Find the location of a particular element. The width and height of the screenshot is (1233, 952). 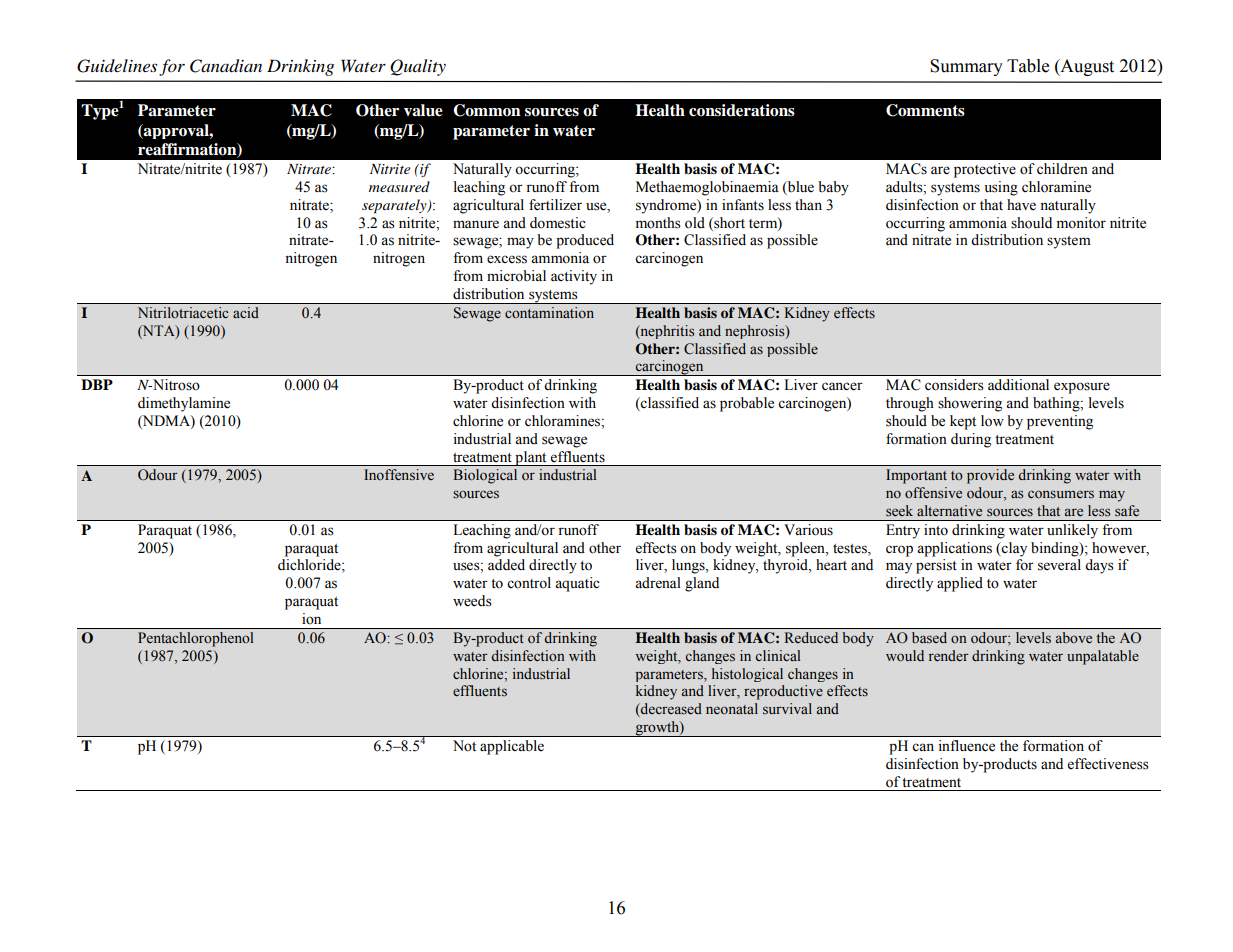

measured is located at coordinates (399, 186).
